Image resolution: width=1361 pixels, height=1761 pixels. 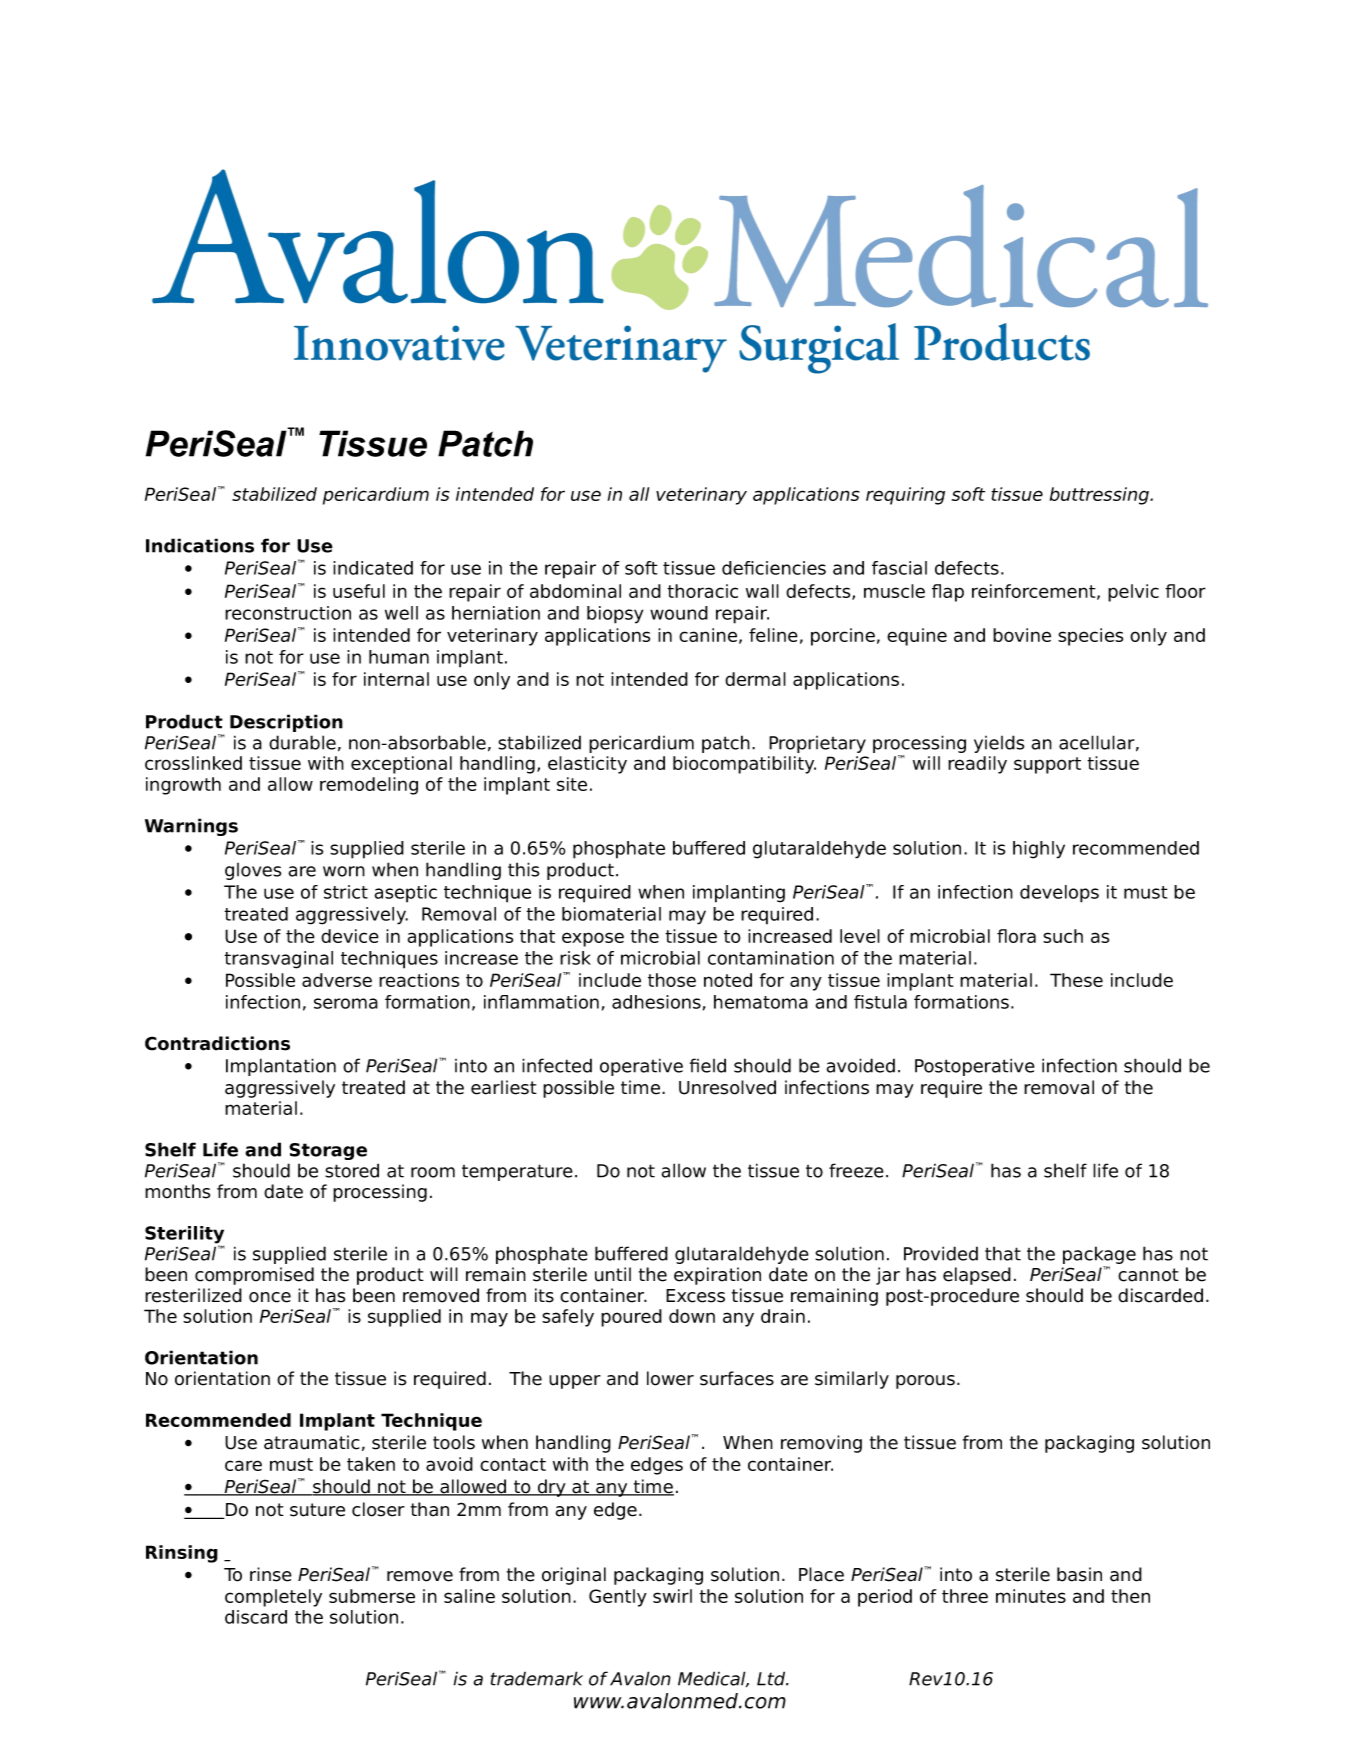 What do you see at coordinates (1031, 1596) in the page?
I see `minutes` at bounding box center [1031, 1596].
